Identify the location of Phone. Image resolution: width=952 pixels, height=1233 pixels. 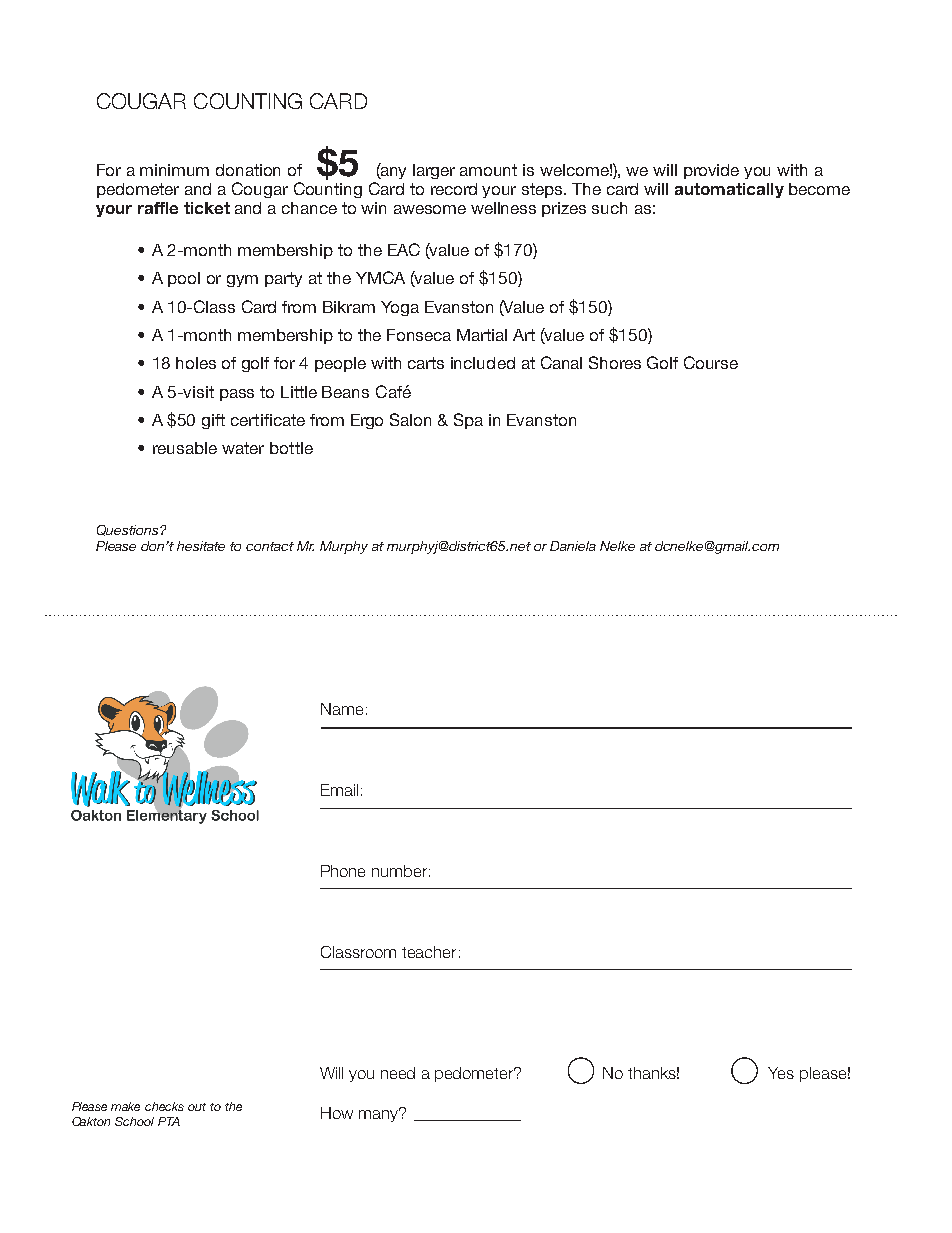
(343, 871).
